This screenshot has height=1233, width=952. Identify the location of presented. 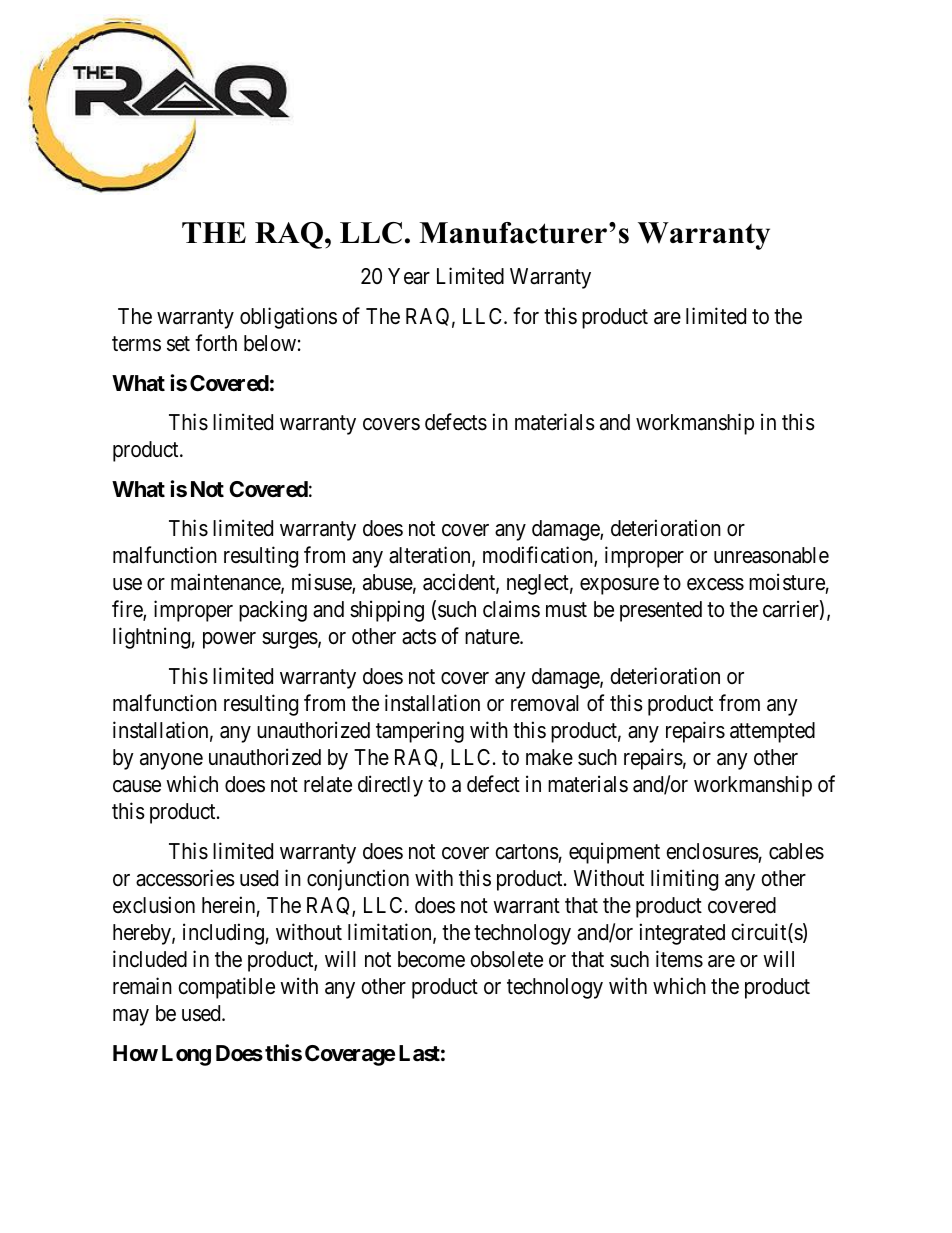
(661, 611).
